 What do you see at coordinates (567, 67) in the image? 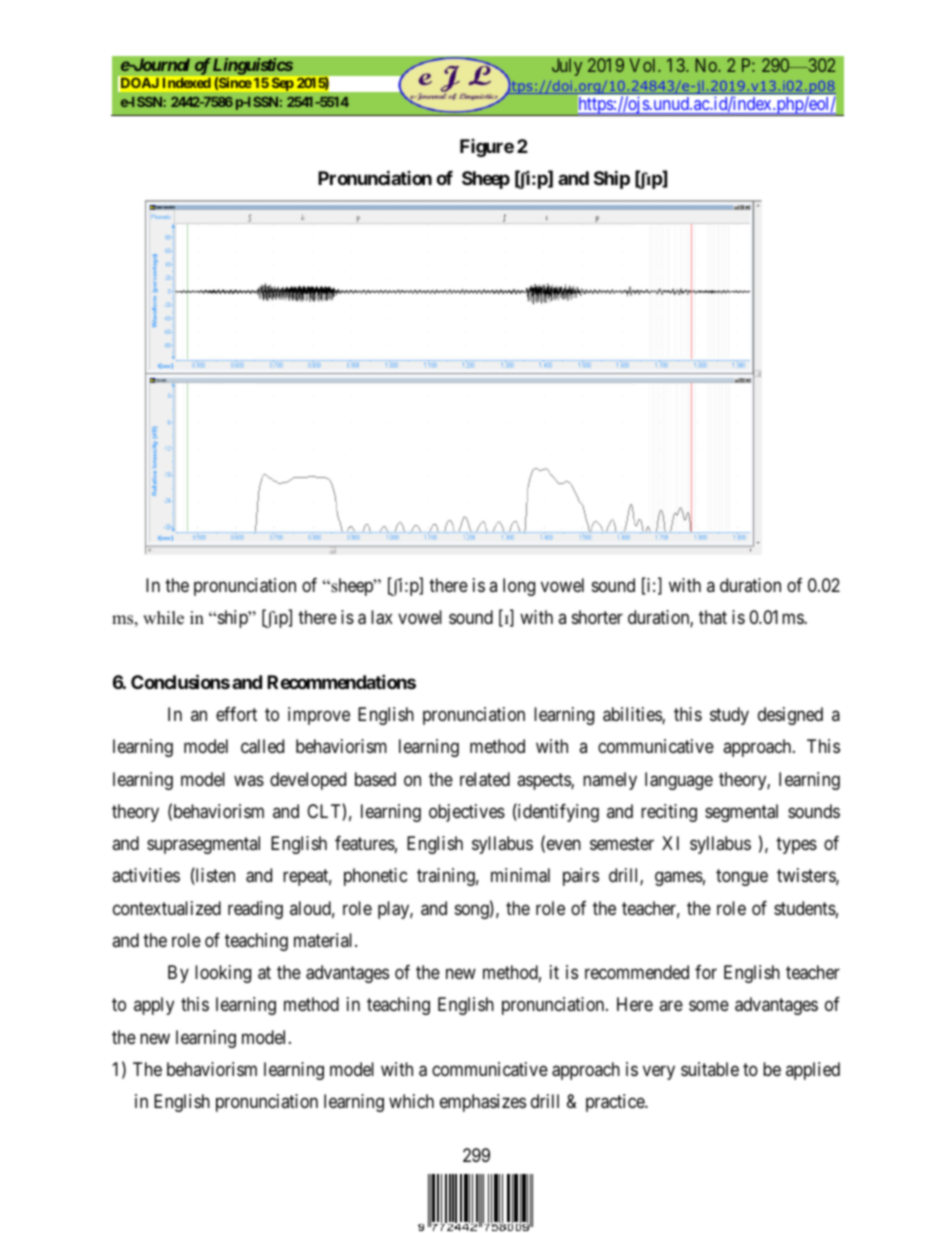
I see `July` at bounding box center [567, 67].
